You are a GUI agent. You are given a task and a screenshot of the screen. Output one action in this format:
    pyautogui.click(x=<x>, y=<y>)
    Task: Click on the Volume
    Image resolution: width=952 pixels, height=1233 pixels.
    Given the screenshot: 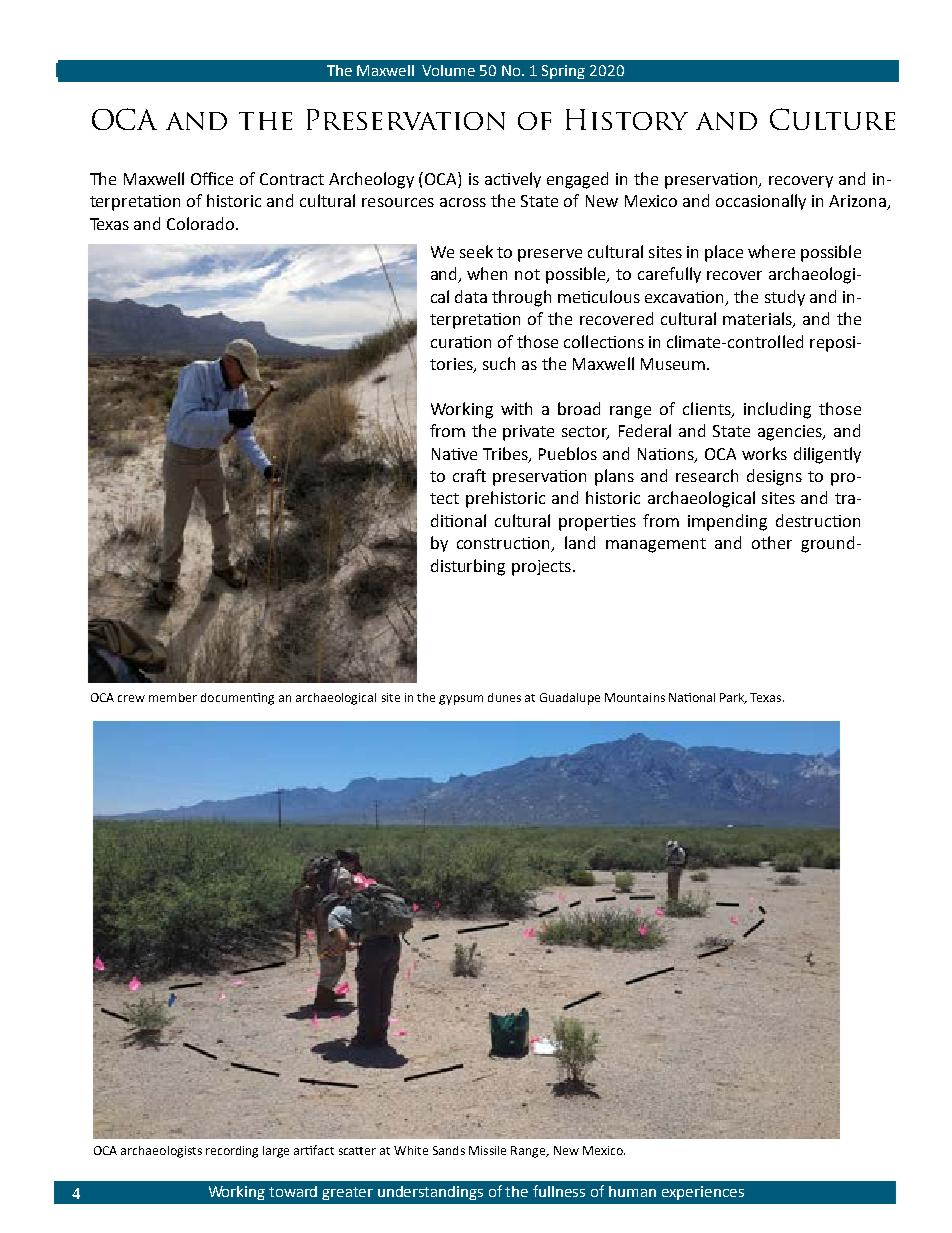 What is the action you would take?
    pyautogui.click(x=448, y=70)
